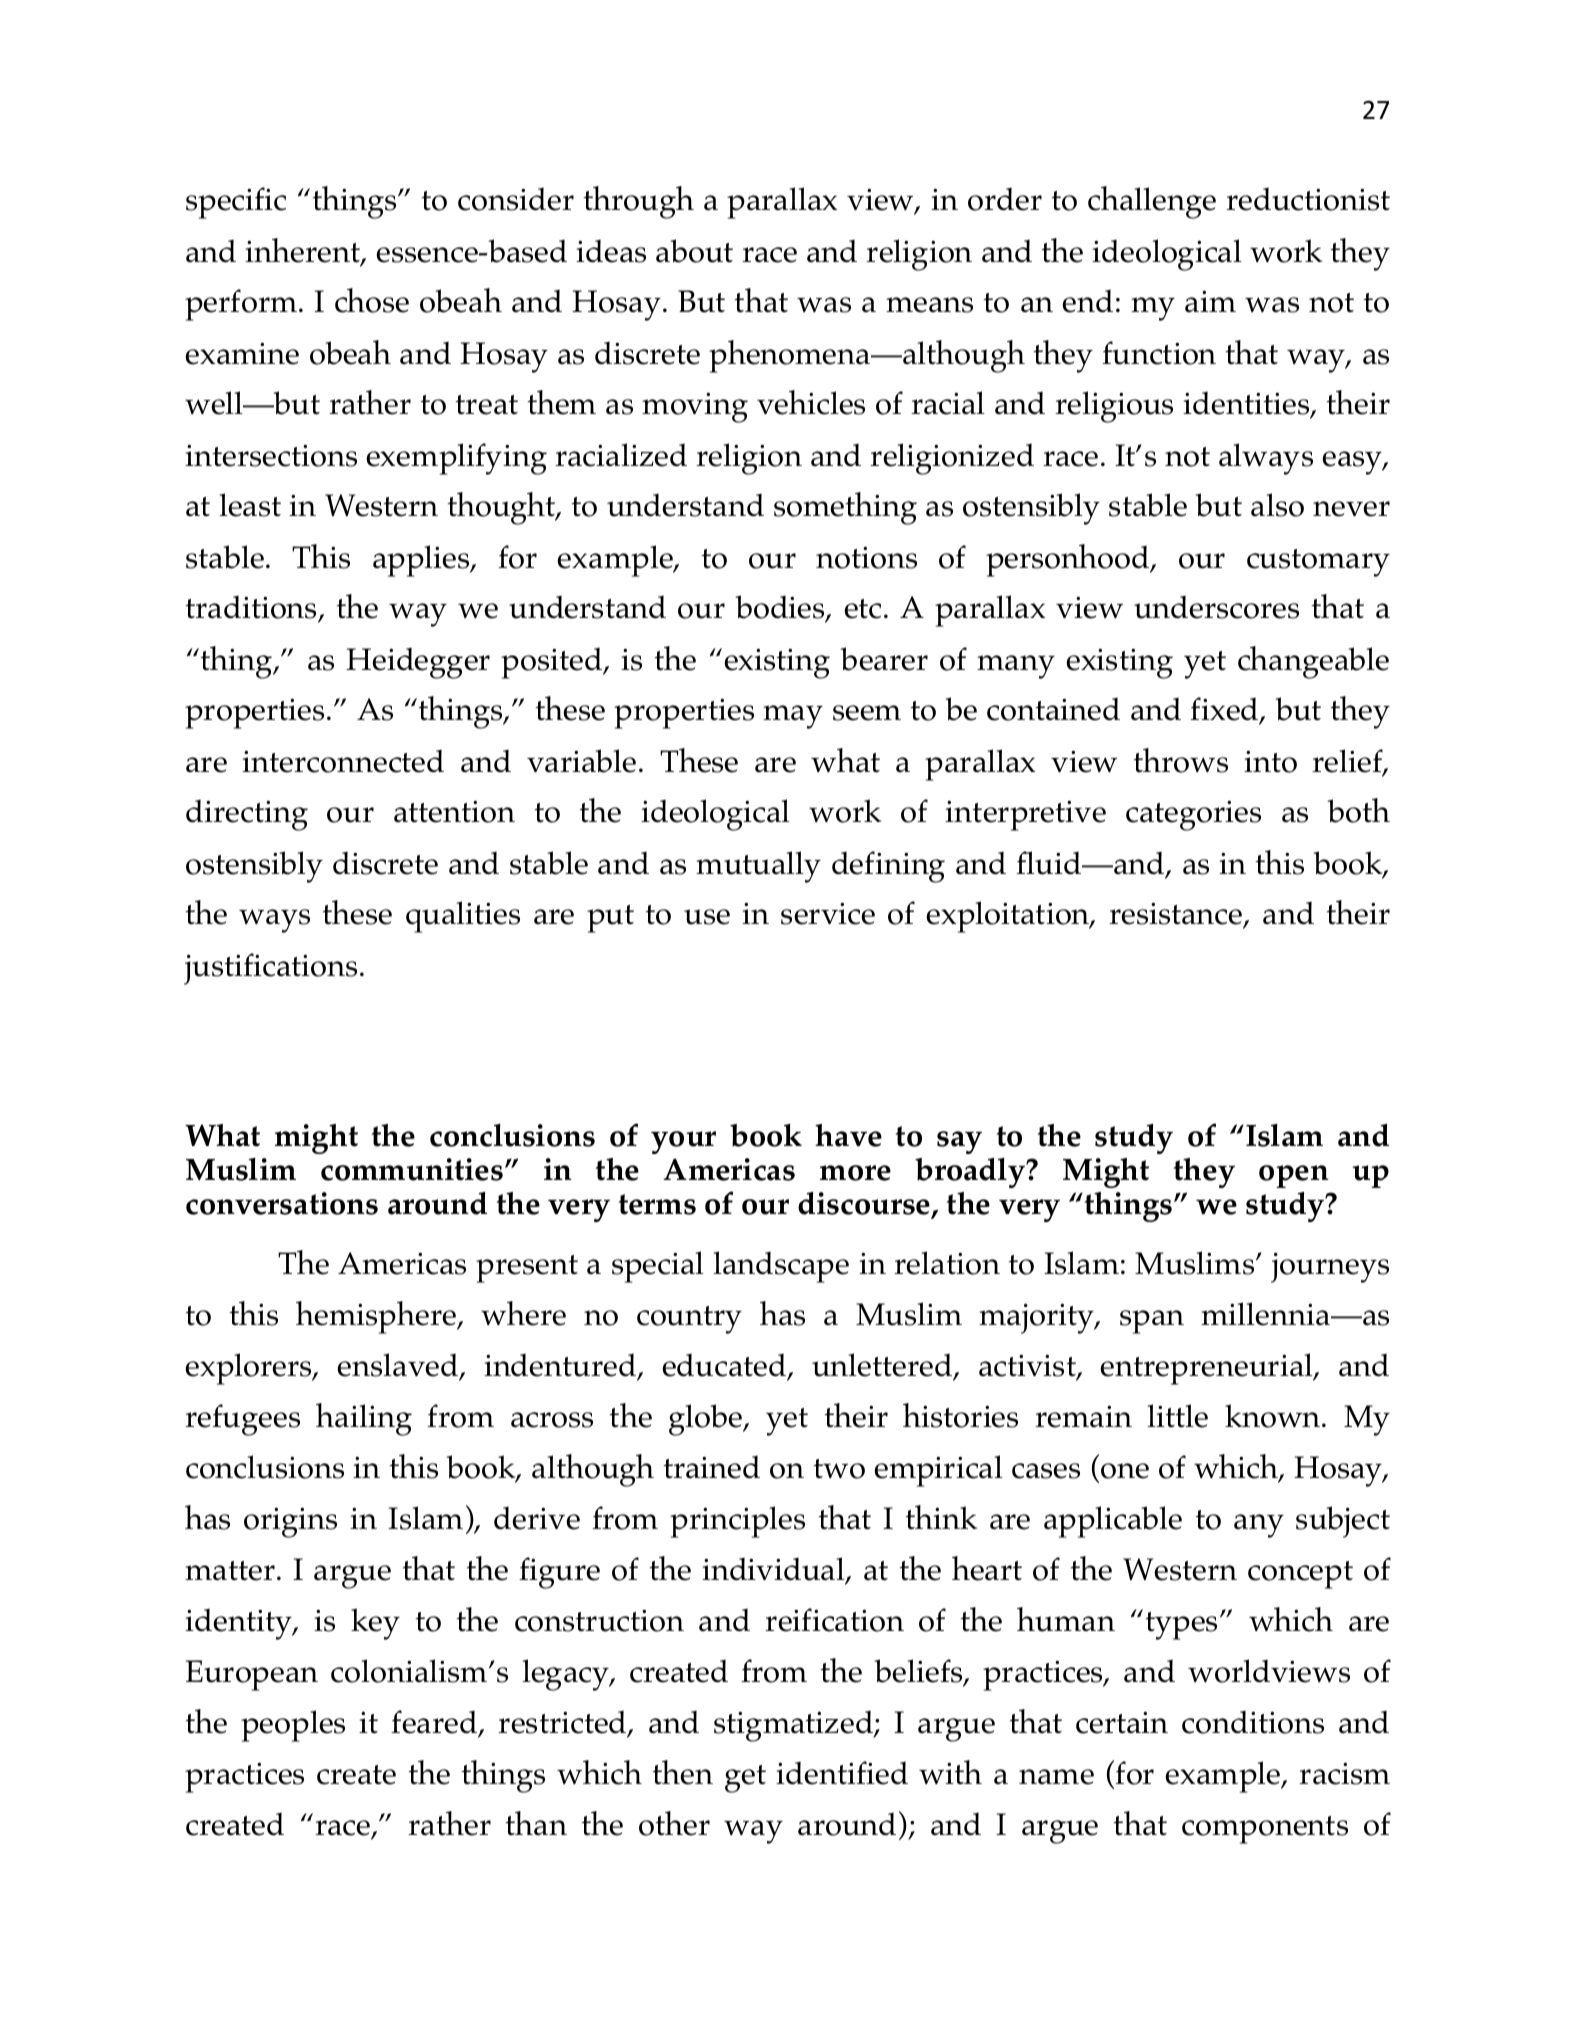  What do you see at coordinates (781, 608) in the document?
I see `bodies` at bounding box center [781, 608].
